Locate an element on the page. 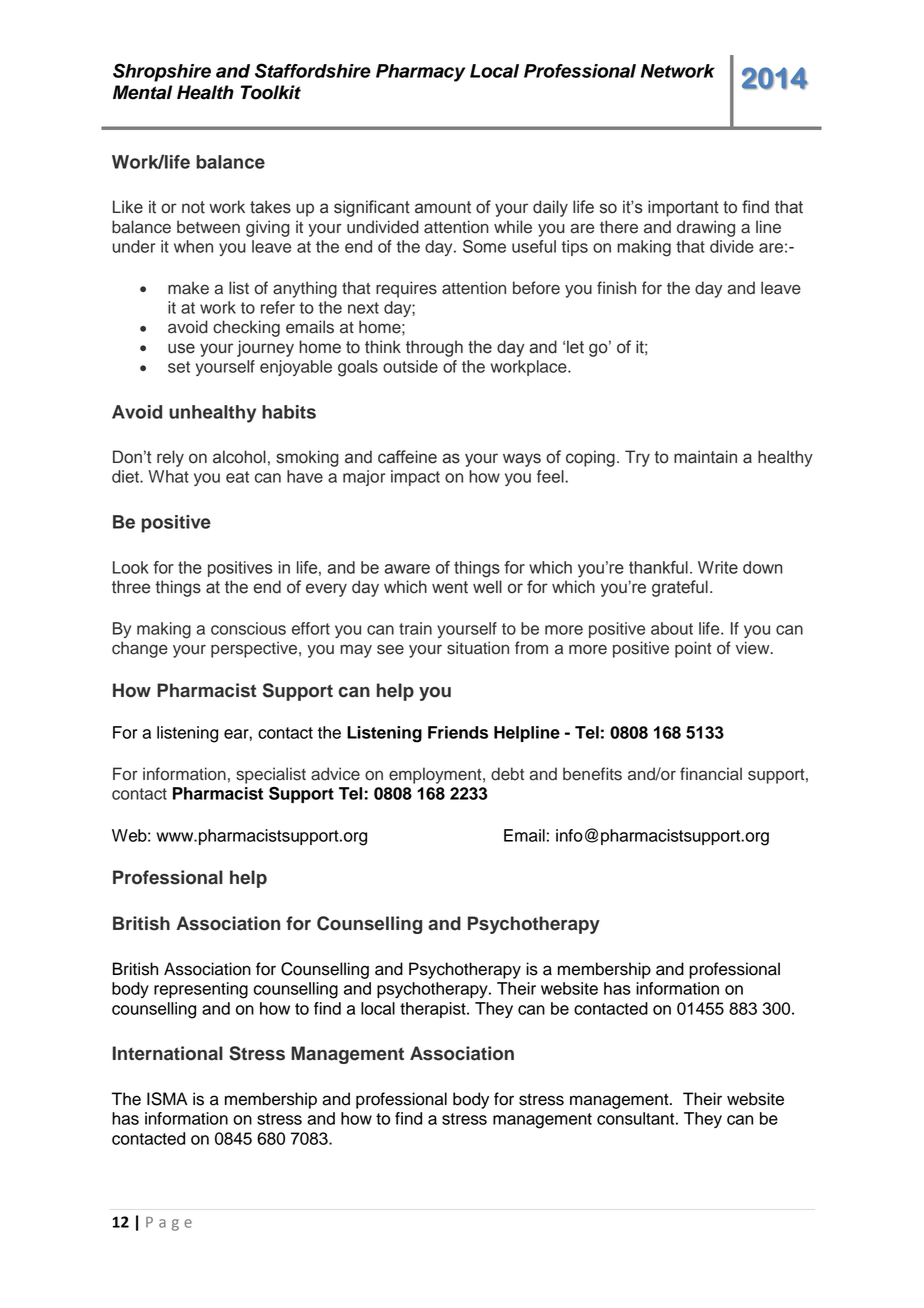 This page has height=1308, width=924. therapist is located at coordinates (434, 1010).
